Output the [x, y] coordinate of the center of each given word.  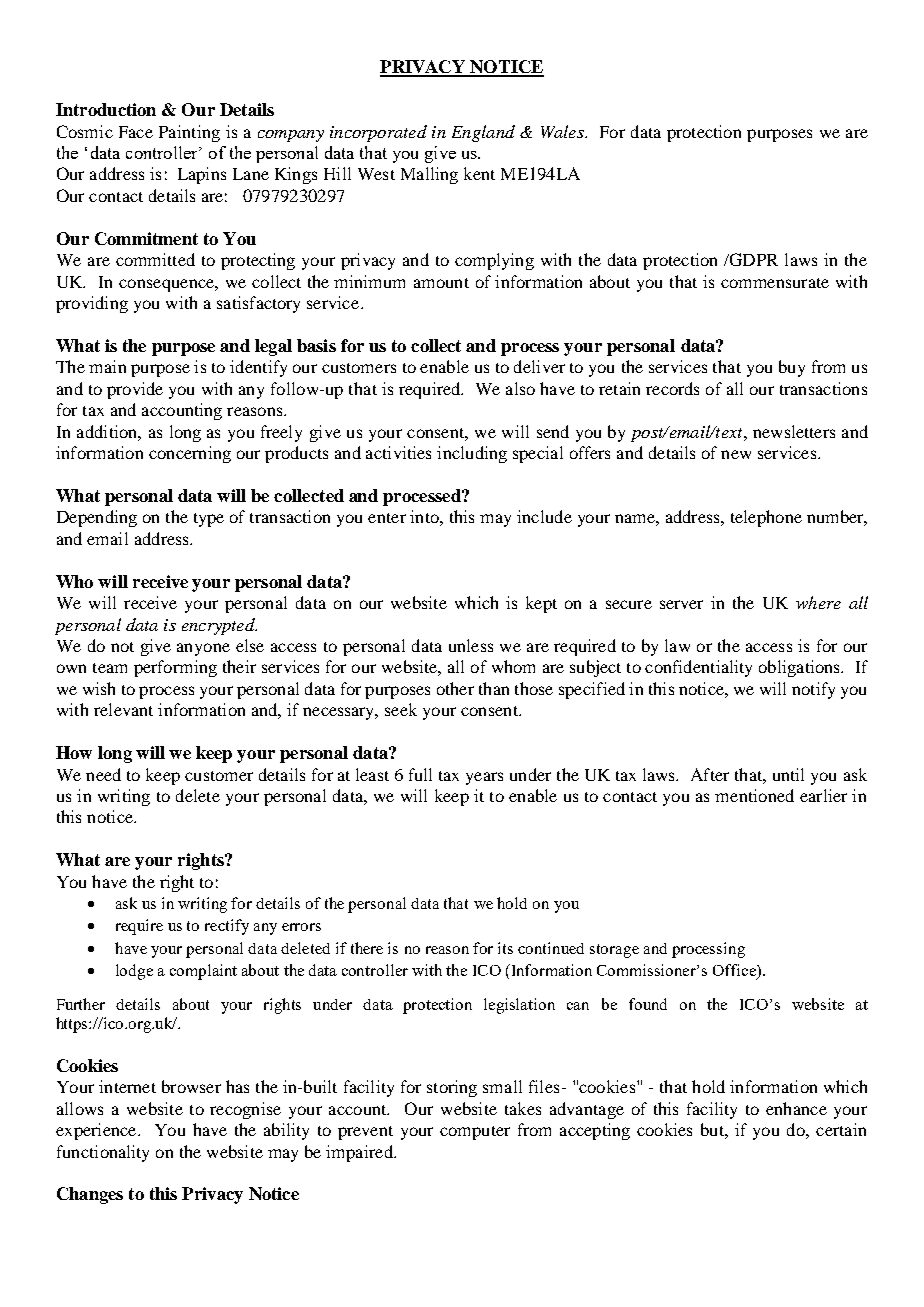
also [520, 388]
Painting [189, 133]
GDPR [753, 259]
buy [792, 368]
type [209, 520]
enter [387, 518]
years [484, 778]
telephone [766, 518]
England [483, 133]
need [103, 774]
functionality [103, 1153]
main [107, 366]
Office [735, 971]
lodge [134, 972]
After [710, 774]
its [505, 948]
